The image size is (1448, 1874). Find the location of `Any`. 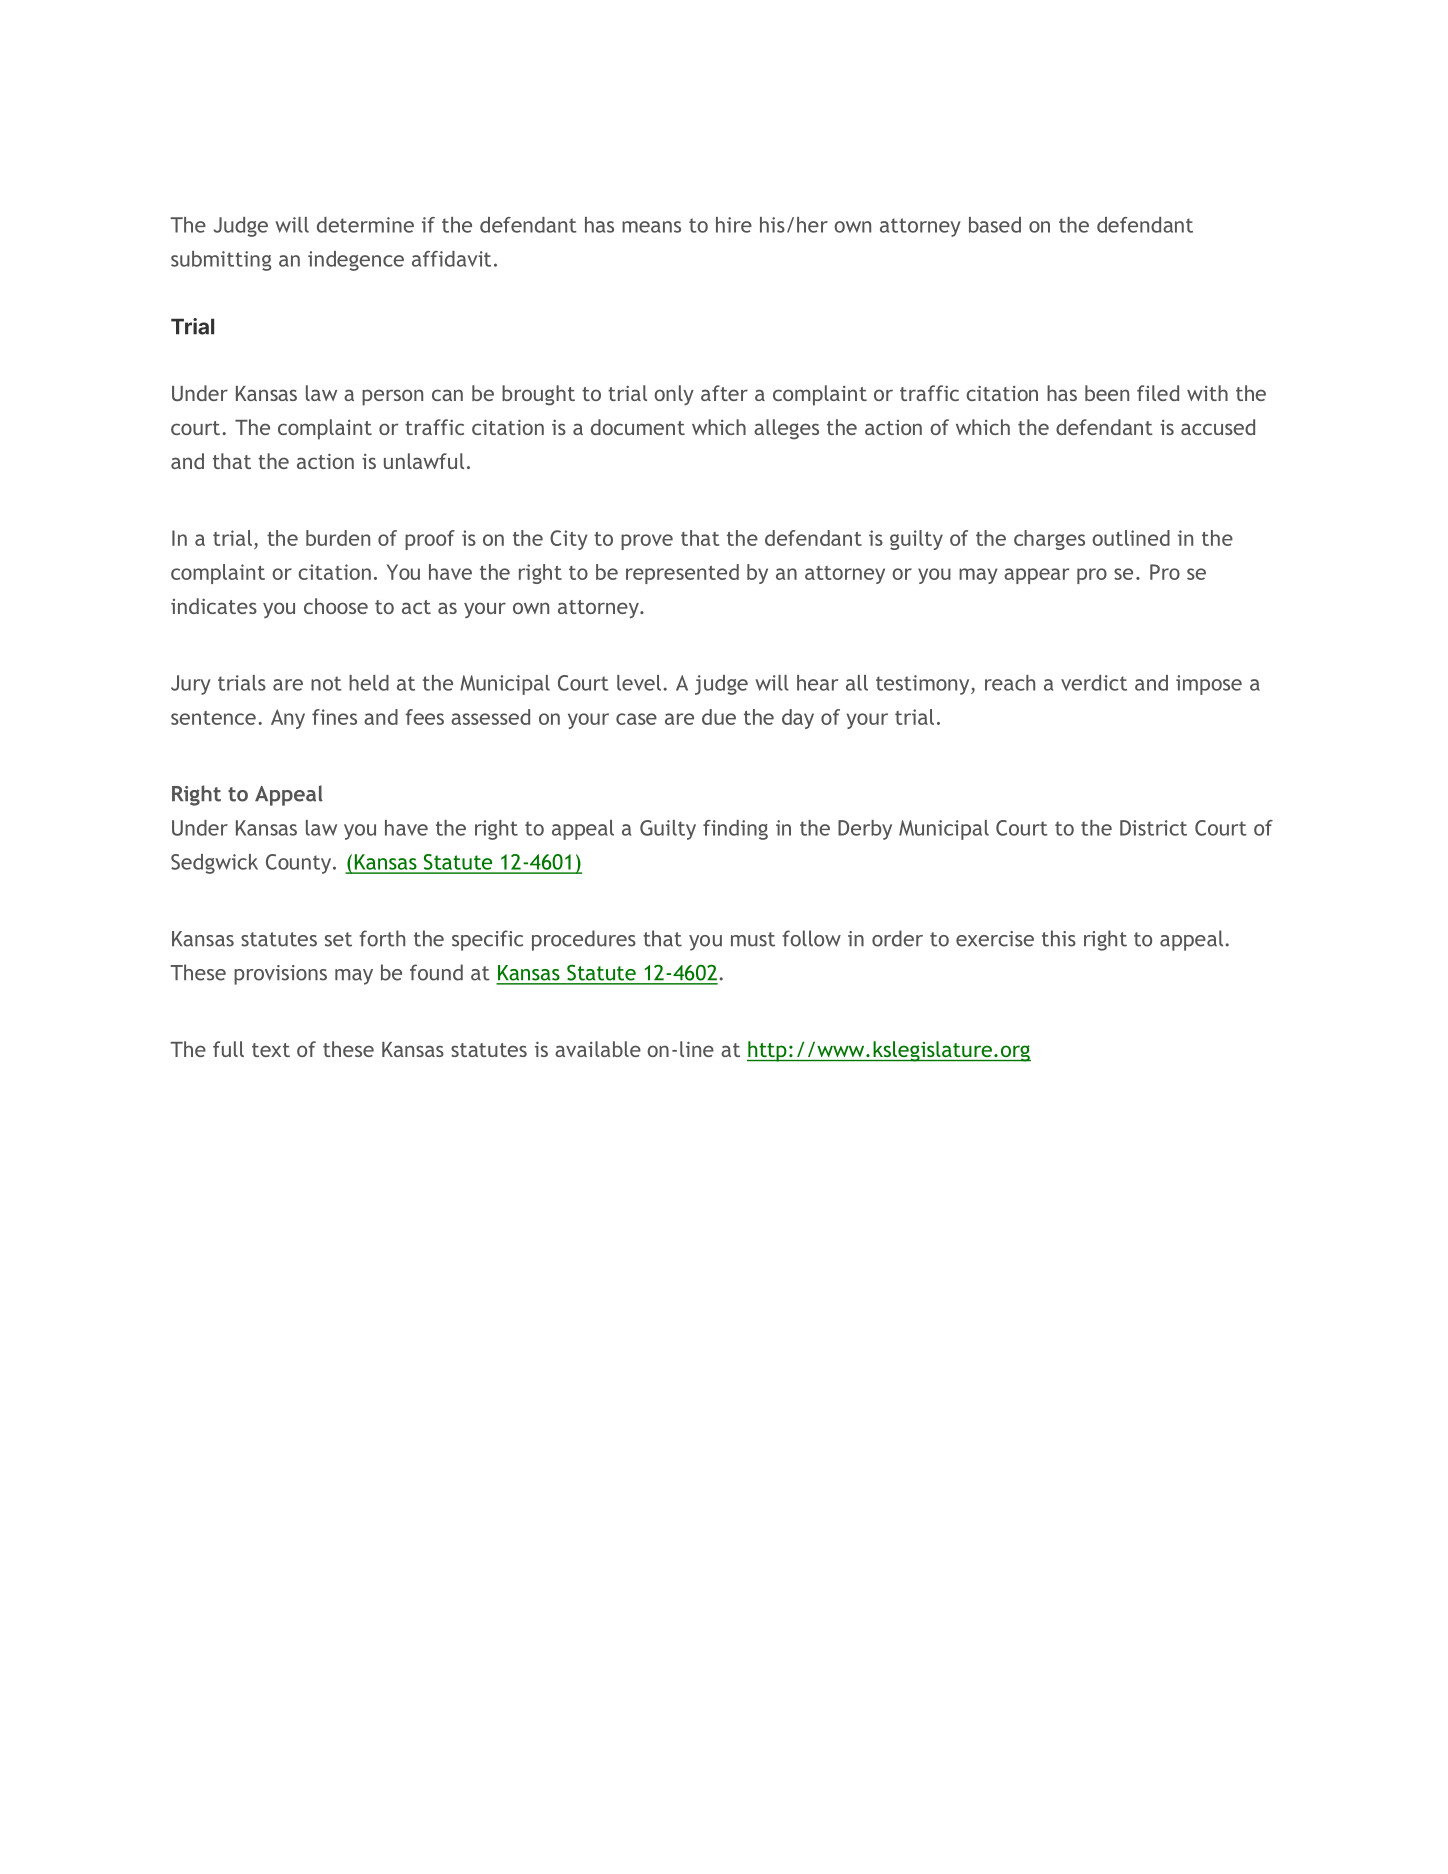

Any is located at coordinates (288, 719).
